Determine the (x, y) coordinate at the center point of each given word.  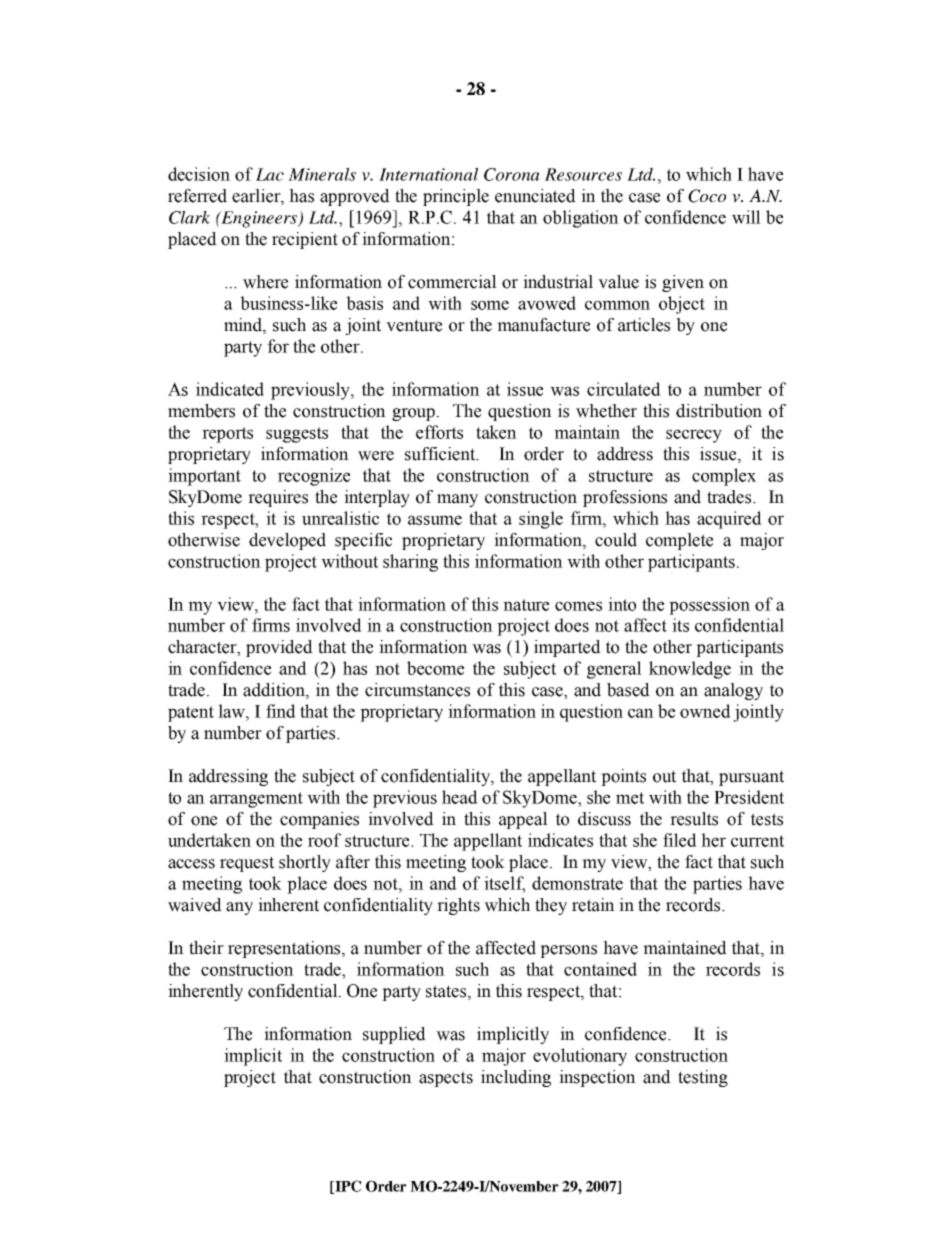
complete (679, 541)
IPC (347, 1187)
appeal (523, 820)
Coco (707, 196)
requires (278, 498)
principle (456, 197)
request (247, 864)
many (457, 500)
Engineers (260, 219)
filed (680, 840)
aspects (446, 1079)
